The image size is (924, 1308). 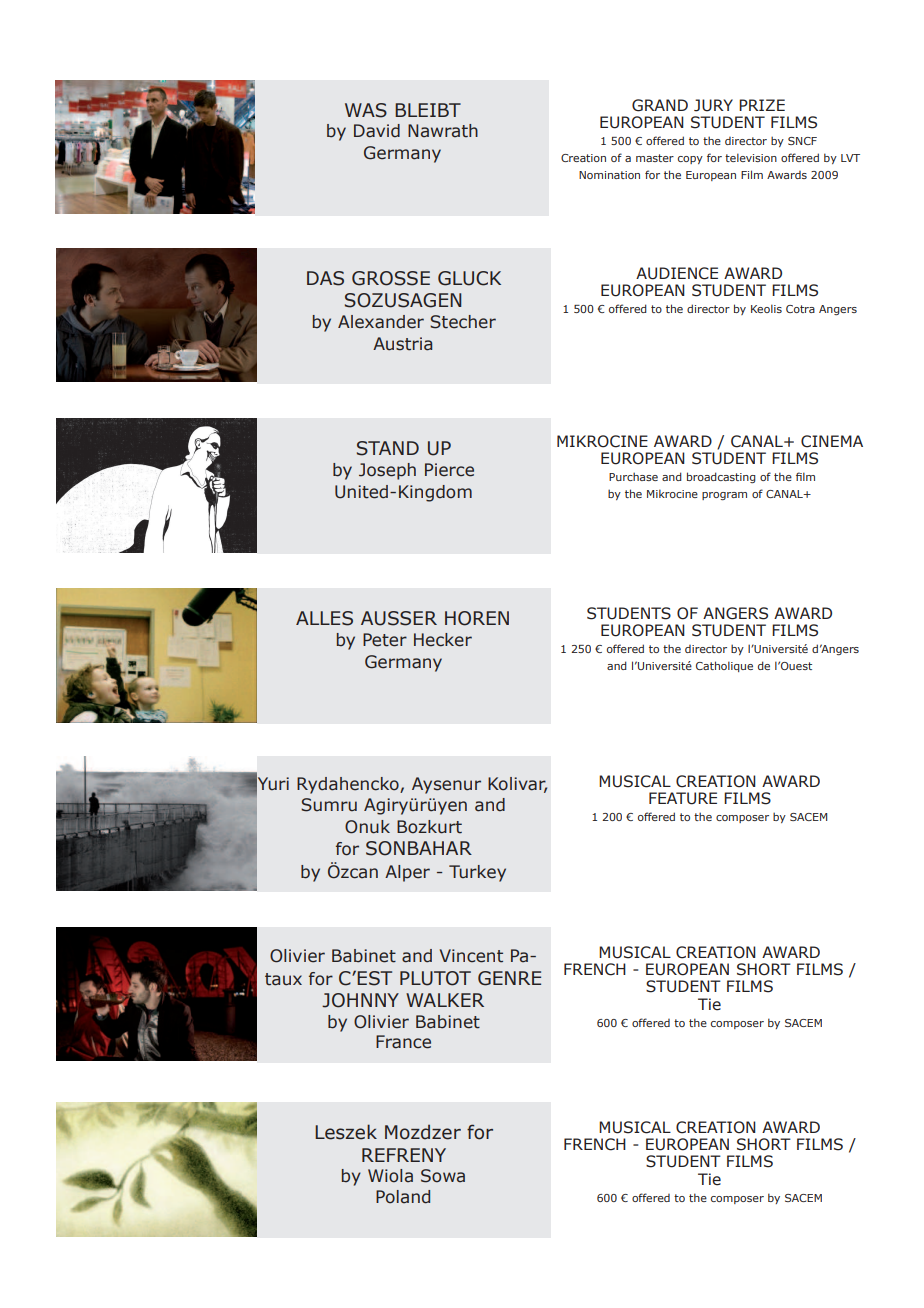 I want to click on Vincent, so click(x=471, y=956).
